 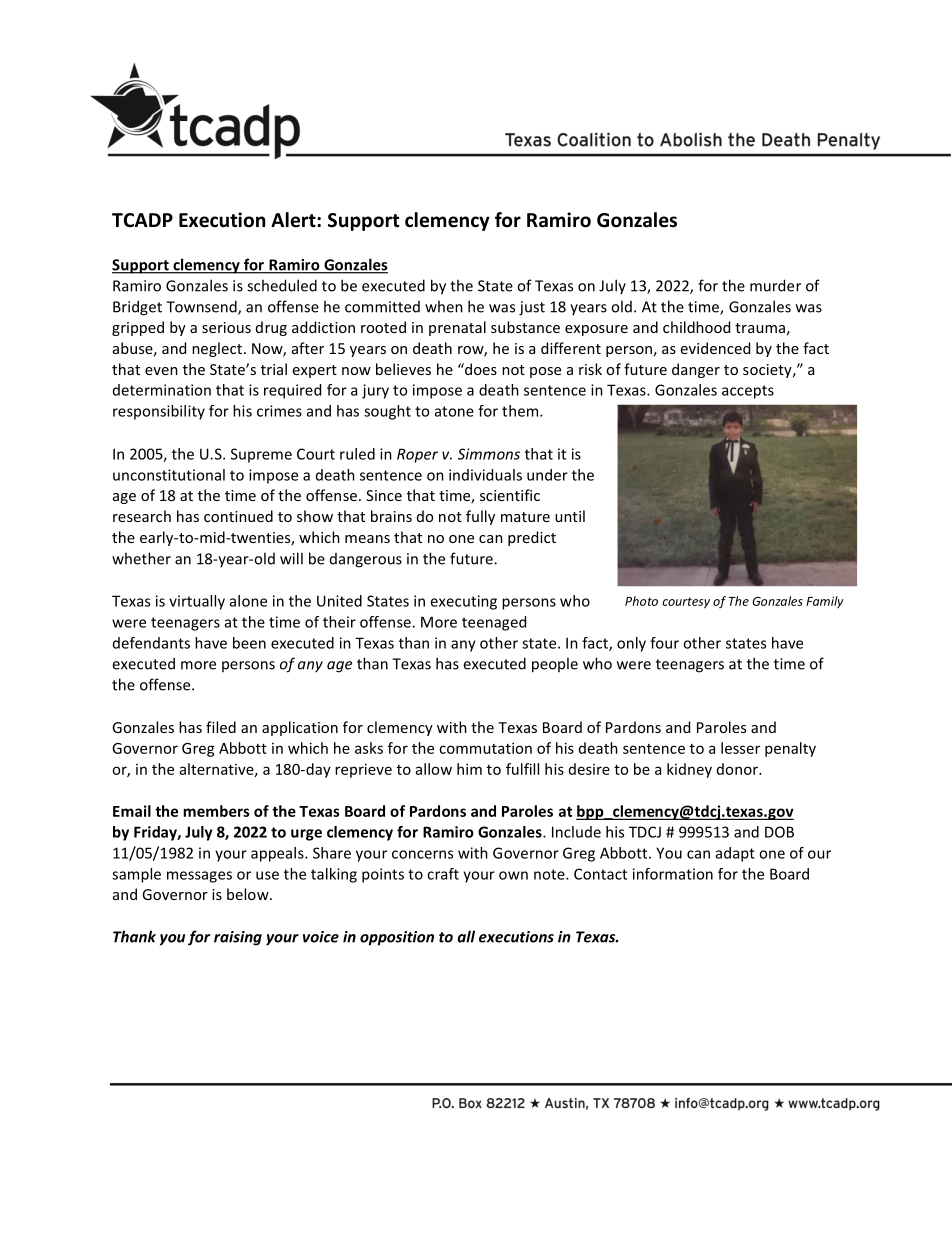 What do you see at coordinates (775, 285) in the document?
I see `murder` at bounding box center [775, 285].
